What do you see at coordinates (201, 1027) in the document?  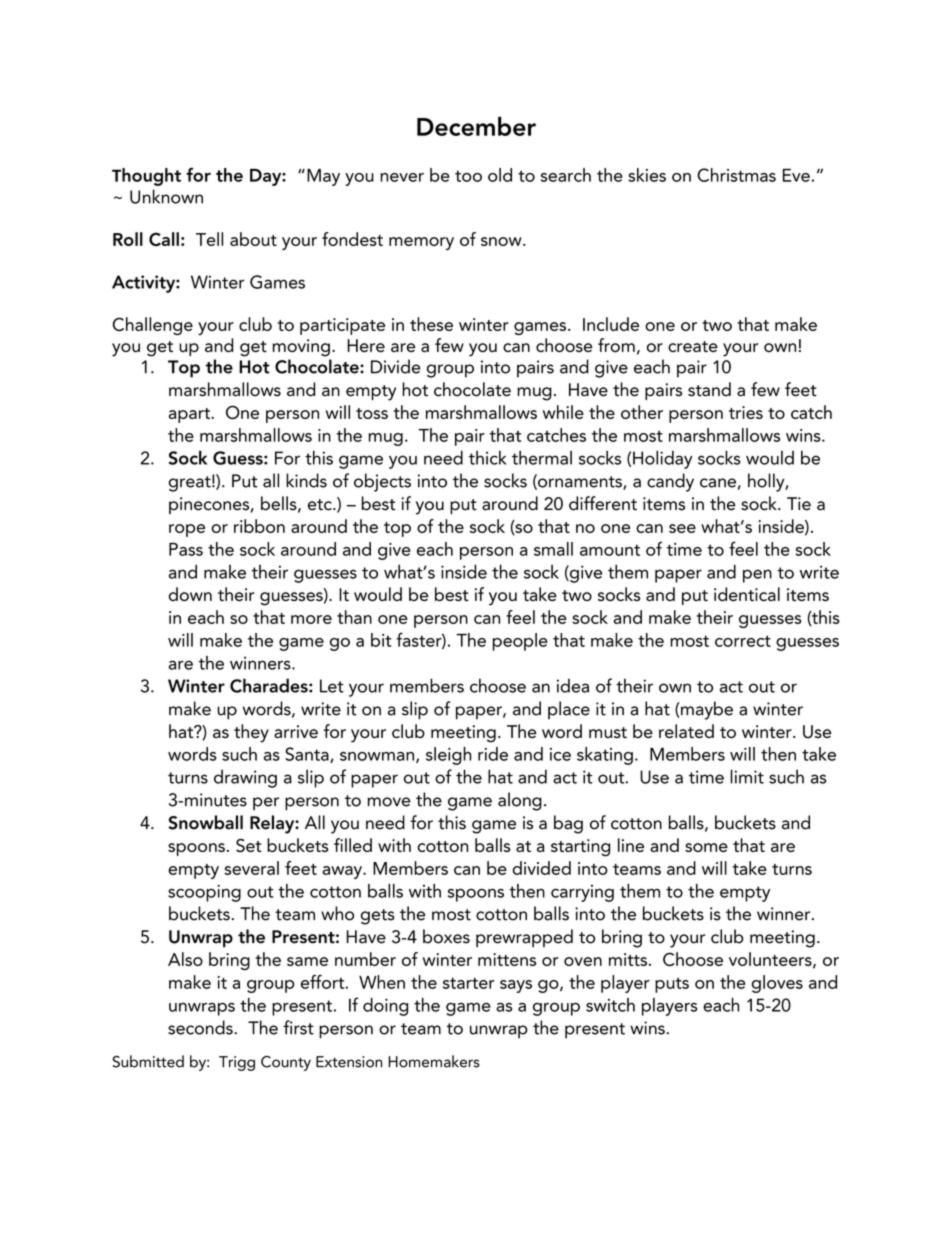 I see `seconds` at bounding box center [201, 1027].
